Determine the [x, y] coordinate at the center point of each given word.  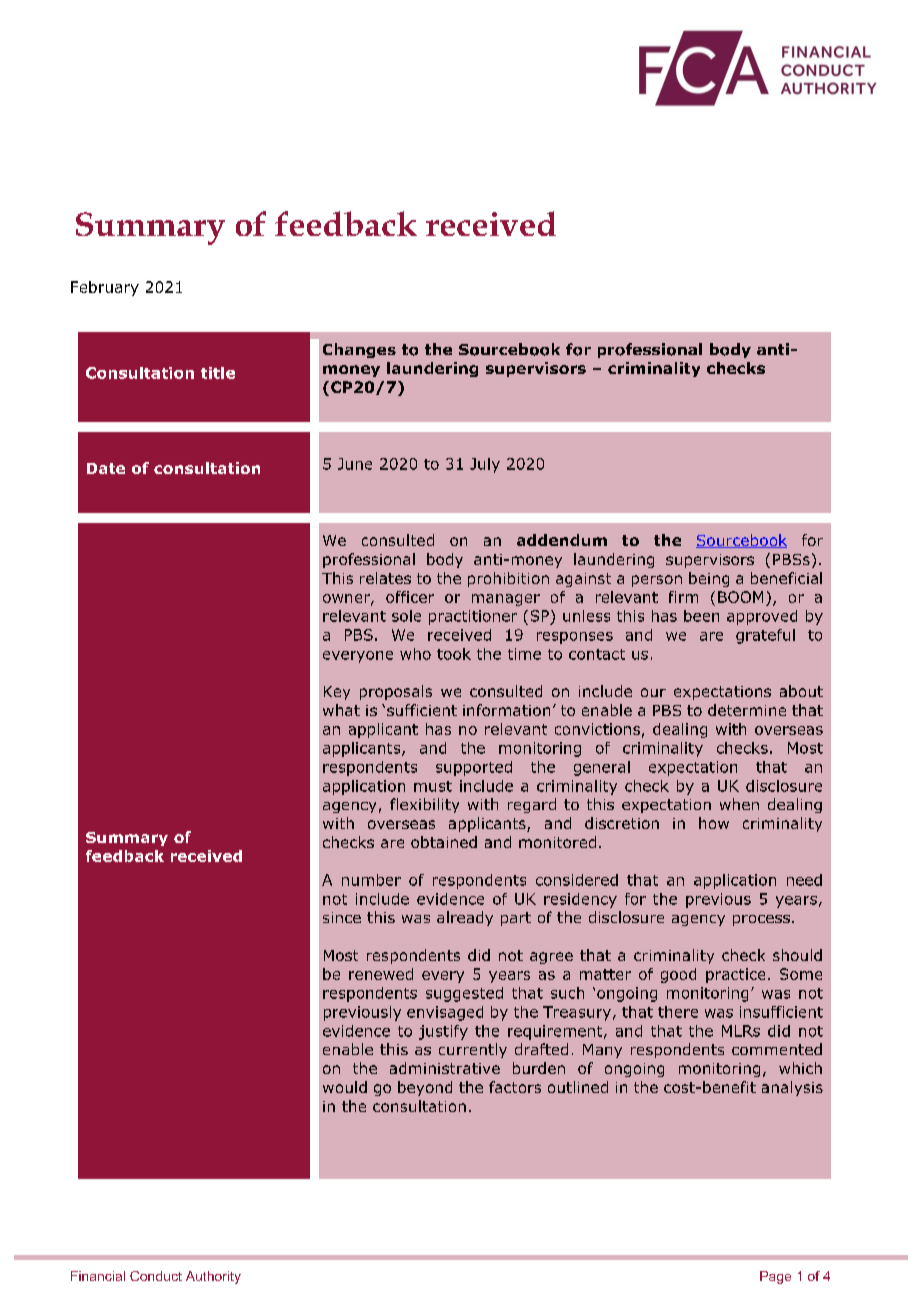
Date [106, 468]
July [485, 465]
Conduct [156, 1276]
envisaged [445, 1013]
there [678, 1012]
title [218, 373]
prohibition [508, 579]
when [739, 804]
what [341, 710]
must [433, 786]
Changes [359, 350]
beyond [425, 1088]
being [709, 579]
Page [775, 1277]
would [345, 1087]
